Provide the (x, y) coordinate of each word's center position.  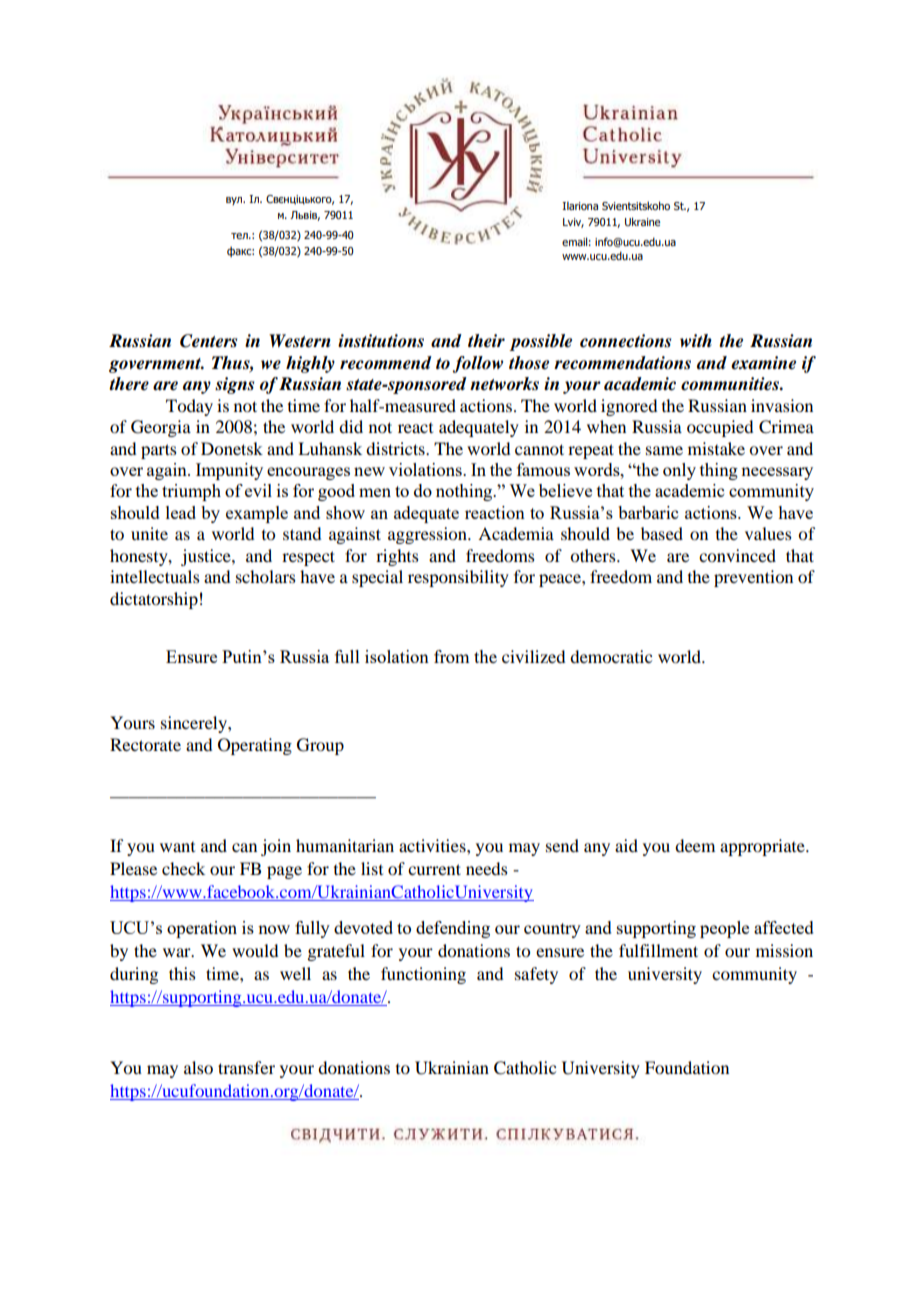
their (486, 341)
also (198, 1067)
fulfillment (658, 950)
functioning (423, 975)
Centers (208, 341)
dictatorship (154, 600)
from (451, 656)
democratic (611, 656)
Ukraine (642, 221)
